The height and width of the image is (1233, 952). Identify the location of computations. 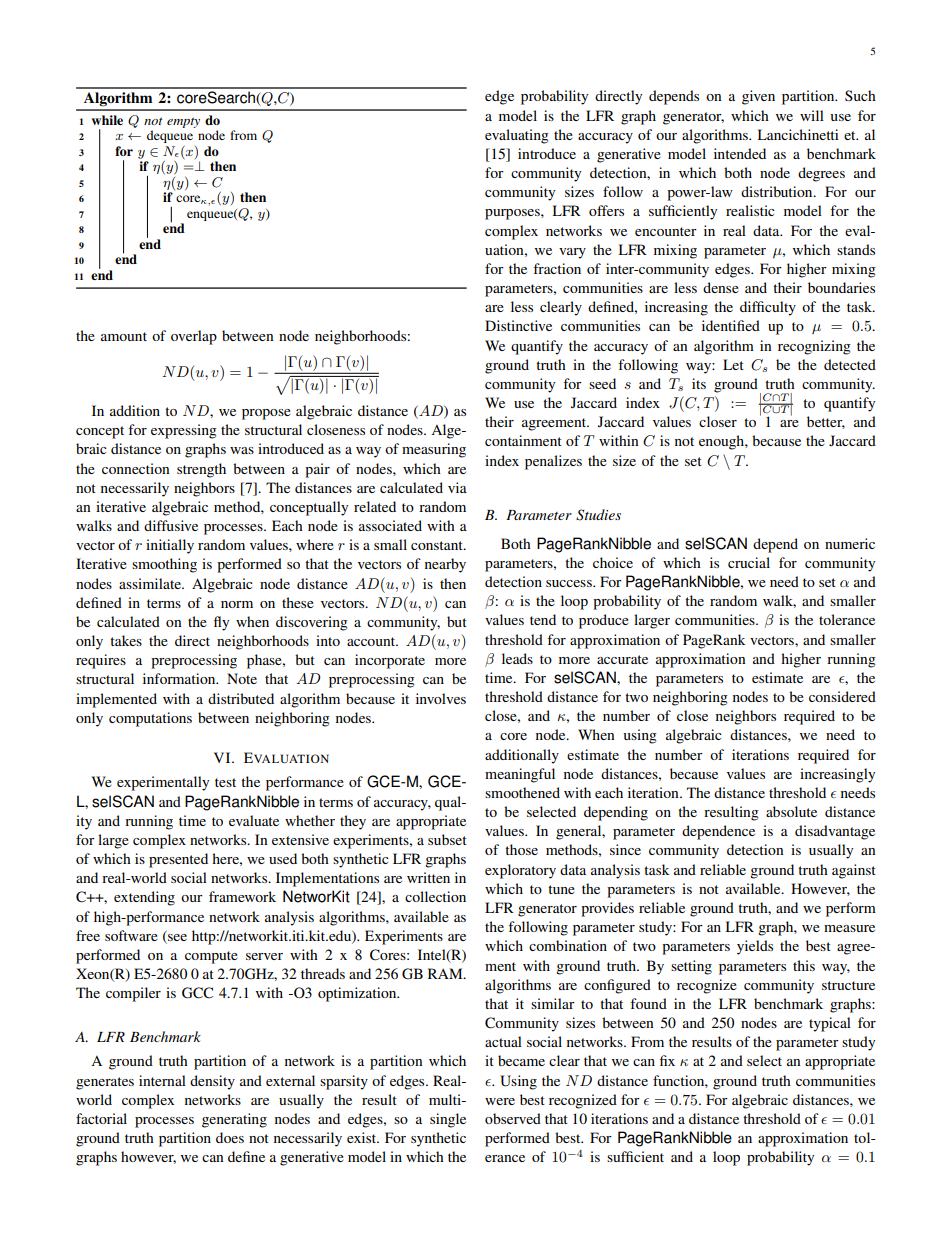
(150, 719).
